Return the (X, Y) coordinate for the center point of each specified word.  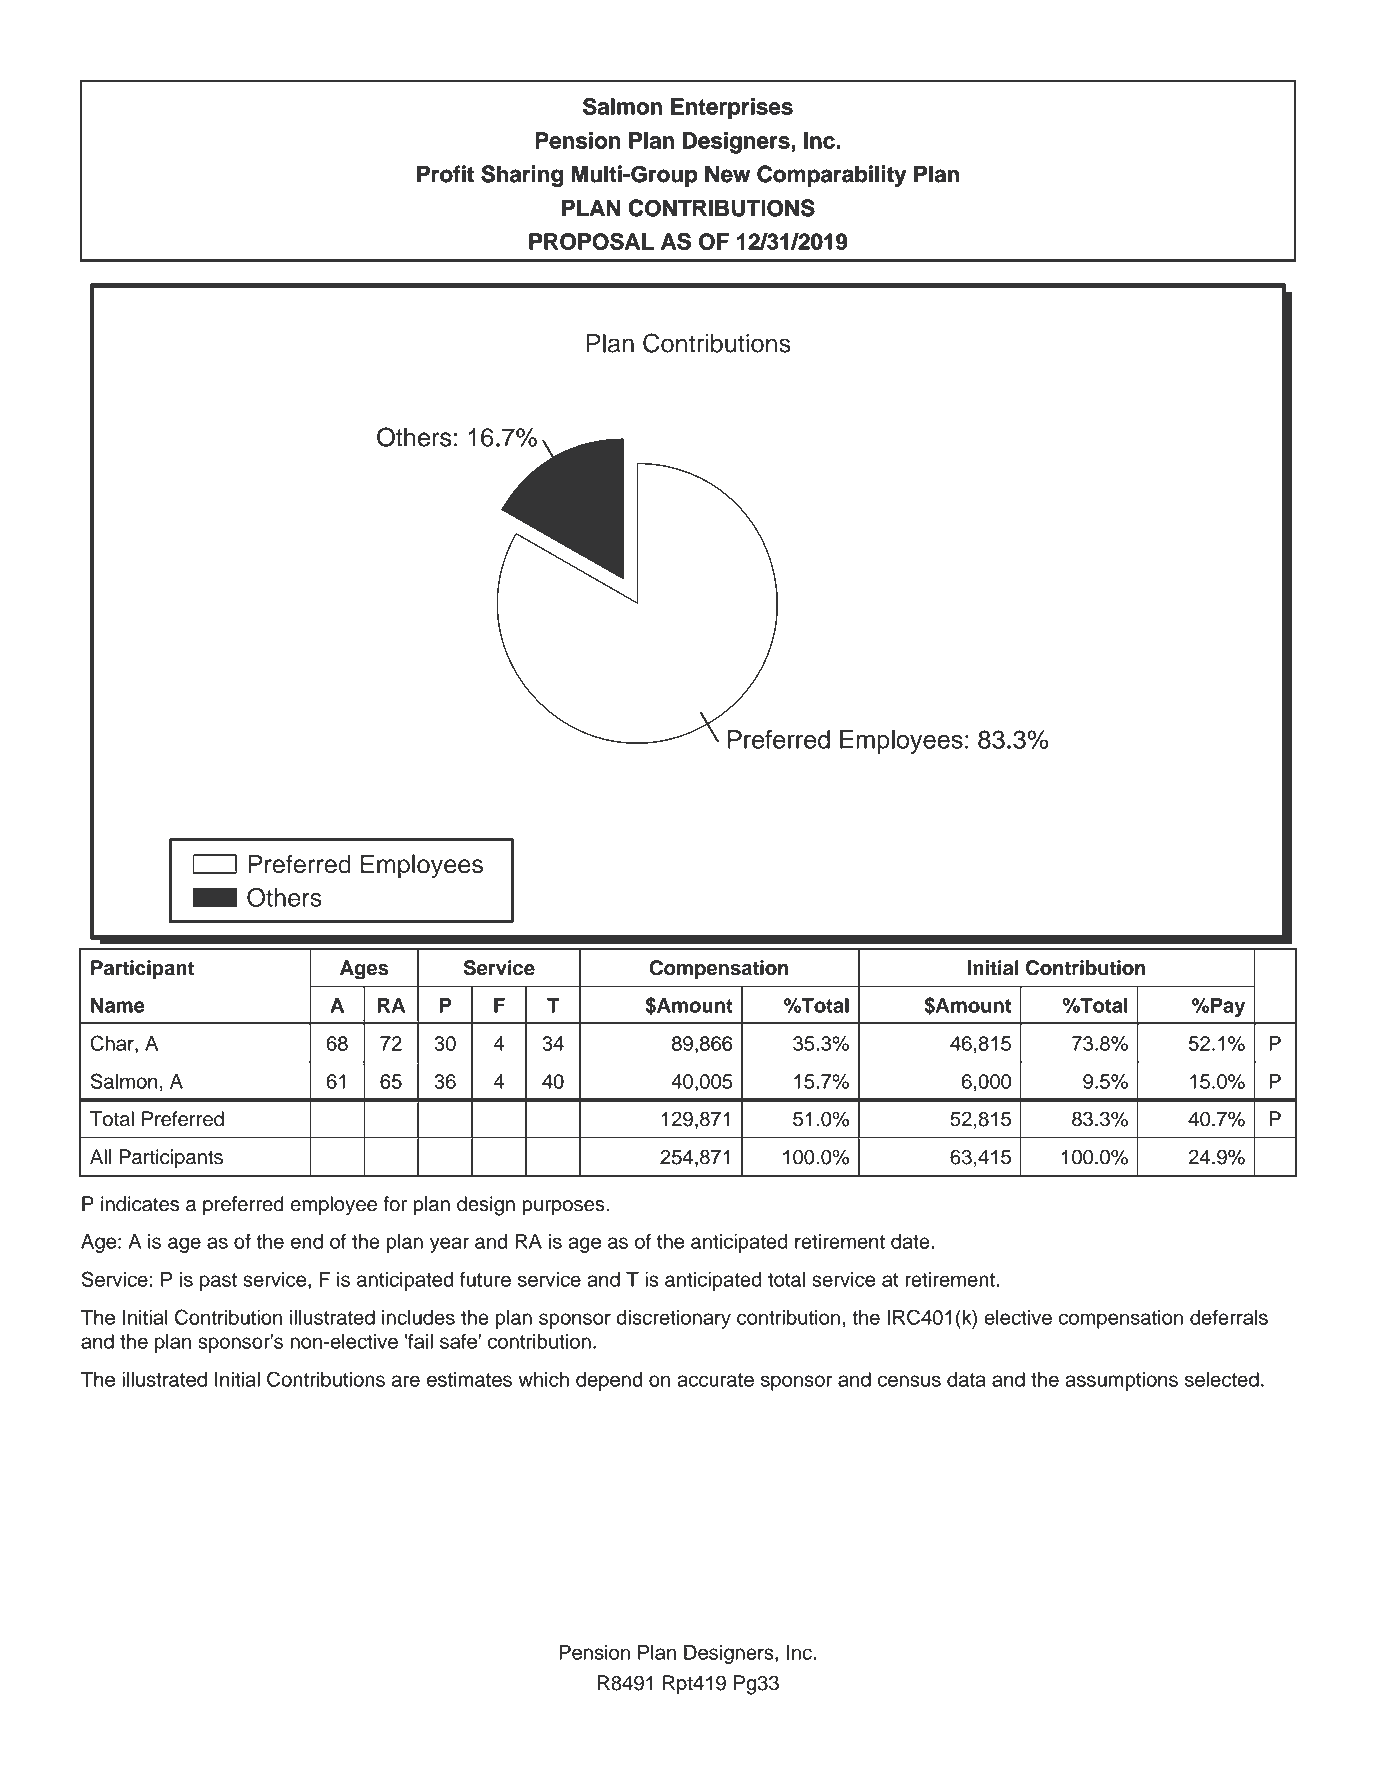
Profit (445, 174)
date (910, 1241)
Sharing (522, 176)
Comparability (831, 176)
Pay (1228, 1007)
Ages (364, 970)
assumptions (1121, 1381)
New (727, 174)
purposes (564, 1208)
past (218, 1282)
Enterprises (732, 108)
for (395, 1204)
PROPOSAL (591, 241)
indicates (140, 1204)
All (100, 1156)
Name (118, 1005)
